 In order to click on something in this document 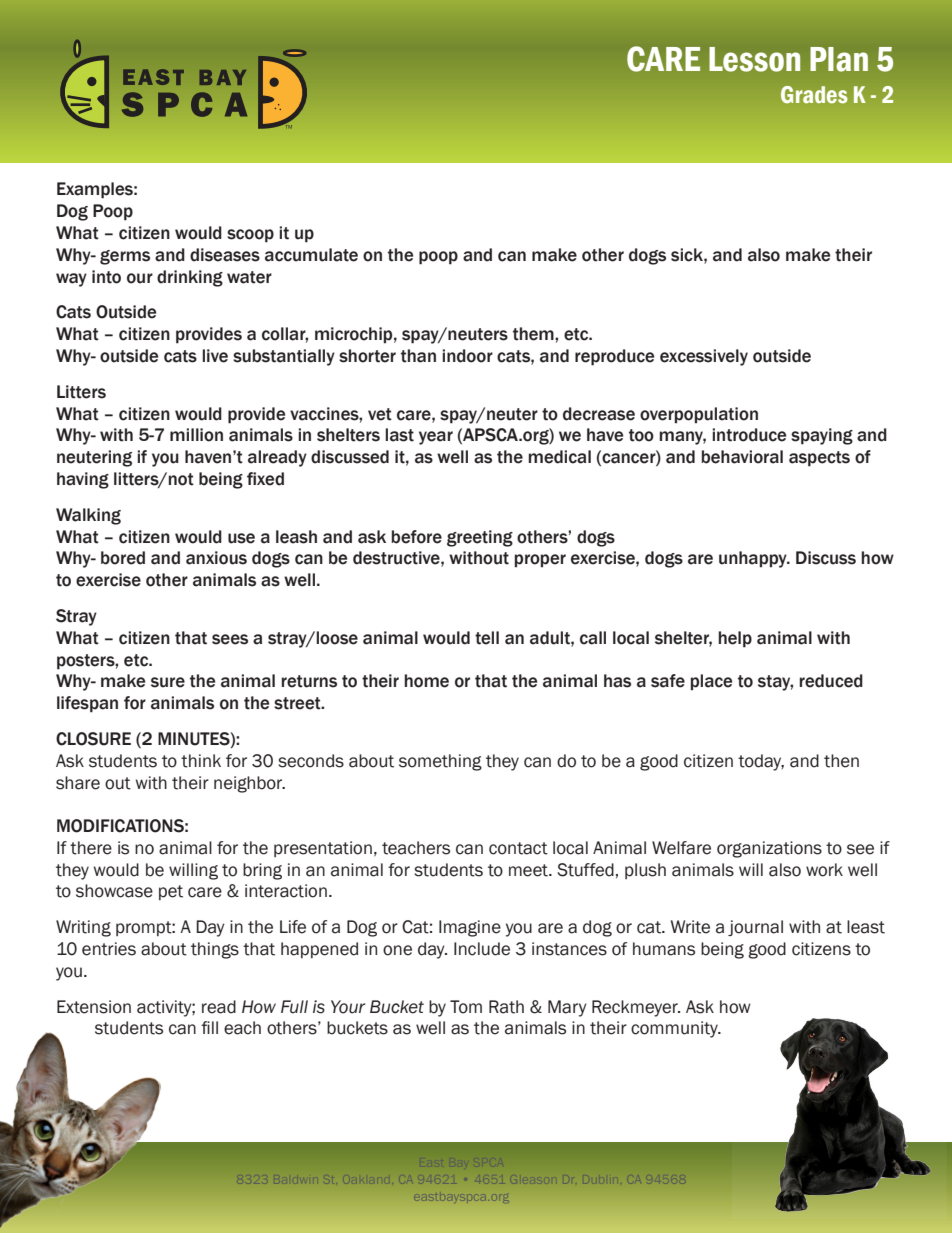, I will do `click(440, 762)`.
